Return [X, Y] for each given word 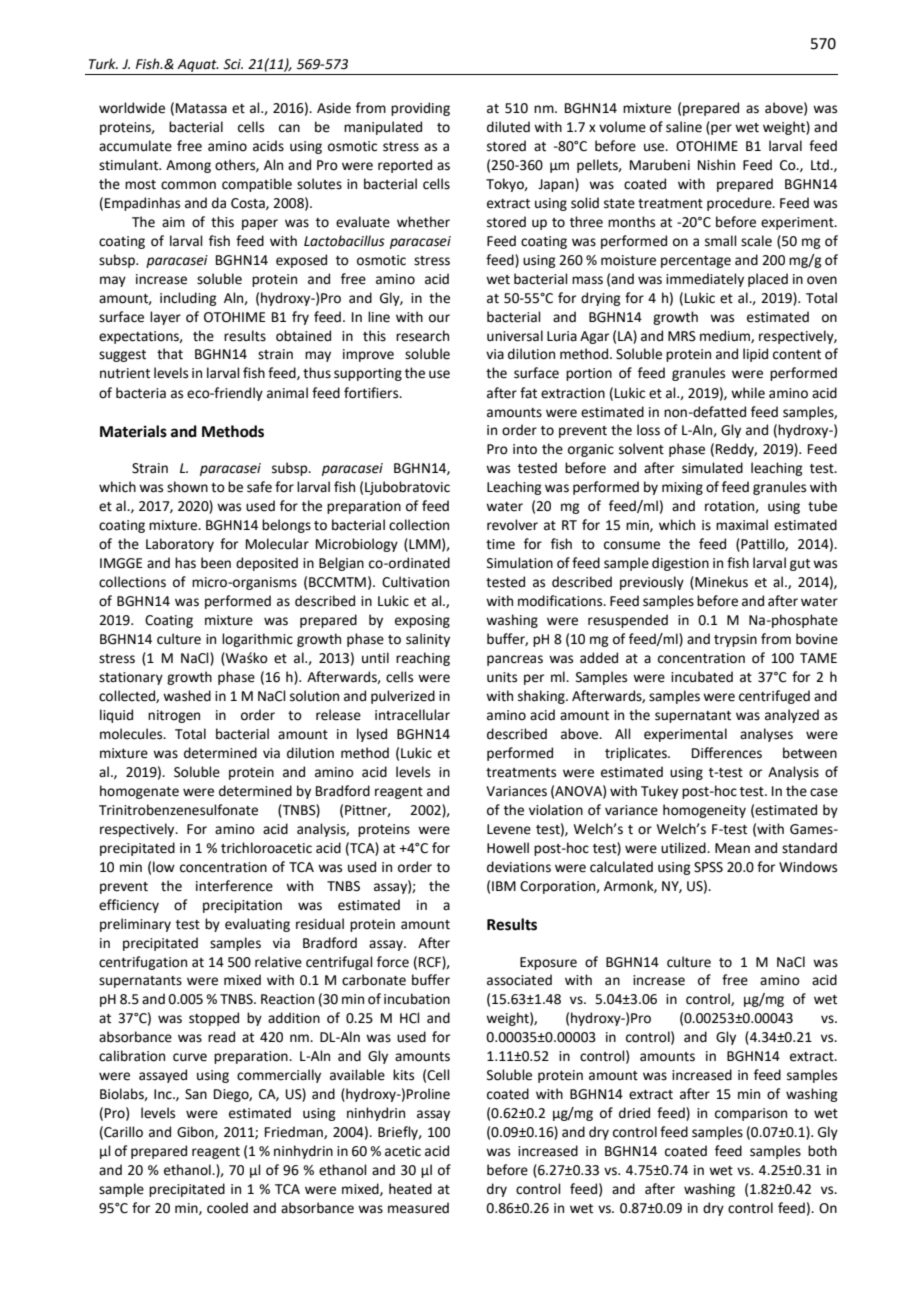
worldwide [132, 108]
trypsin [735, 640]
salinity [428, 640]
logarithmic [257, 640]
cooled [227, 1208]
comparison [751, 1114]
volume [622, 127]
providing [420, 109]
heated [410, 1189]
